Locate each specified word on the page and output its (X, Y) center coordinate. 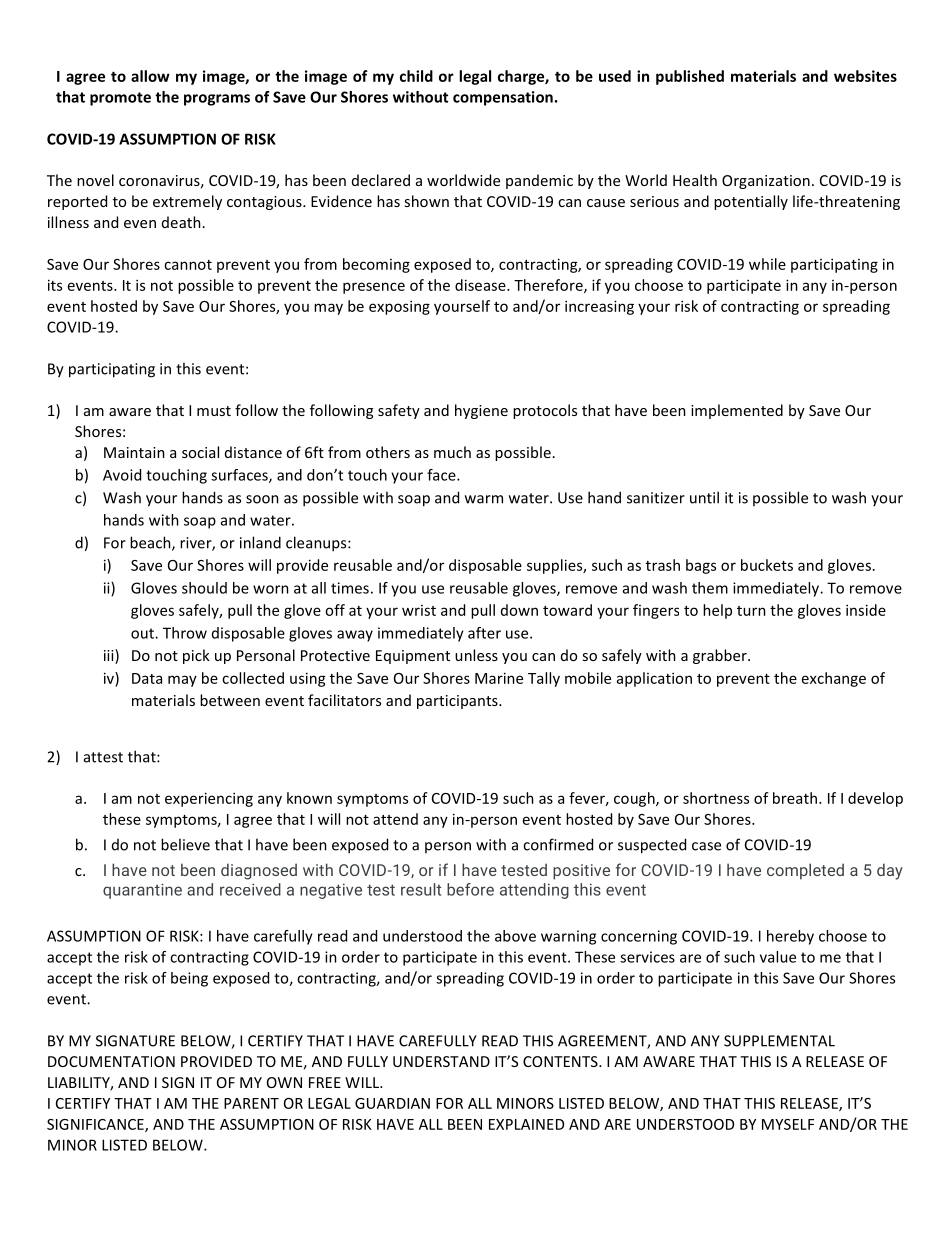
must (214, 411)
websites (865, 76)
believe (185, 844)
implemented (737, 411)
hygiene (481, 411)
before (470, 889)
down (519, 610)
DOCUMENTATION (111, 1061)
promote (120, 99)
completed (805, 871)
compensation (503, 98)
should (204, 588)
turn (751, 611)
